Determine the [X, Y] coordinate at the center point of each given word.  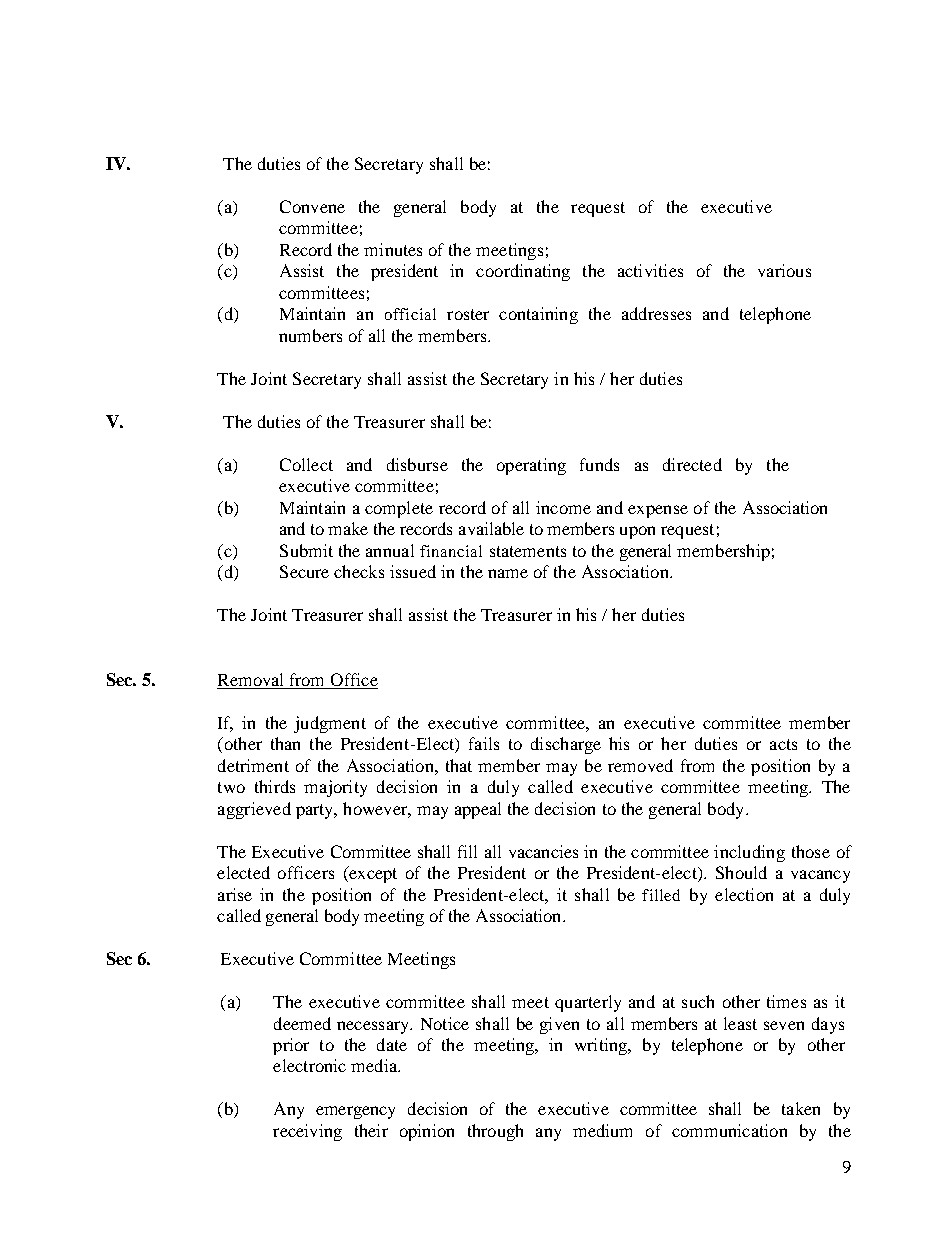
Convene [312, 206]
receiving [307, 1132]
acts [783, 744]
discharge [566, 745]
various [784, 270]
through [495, 1132]
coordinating [523, 272]
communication [729, 1130]
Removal [250, 679]
